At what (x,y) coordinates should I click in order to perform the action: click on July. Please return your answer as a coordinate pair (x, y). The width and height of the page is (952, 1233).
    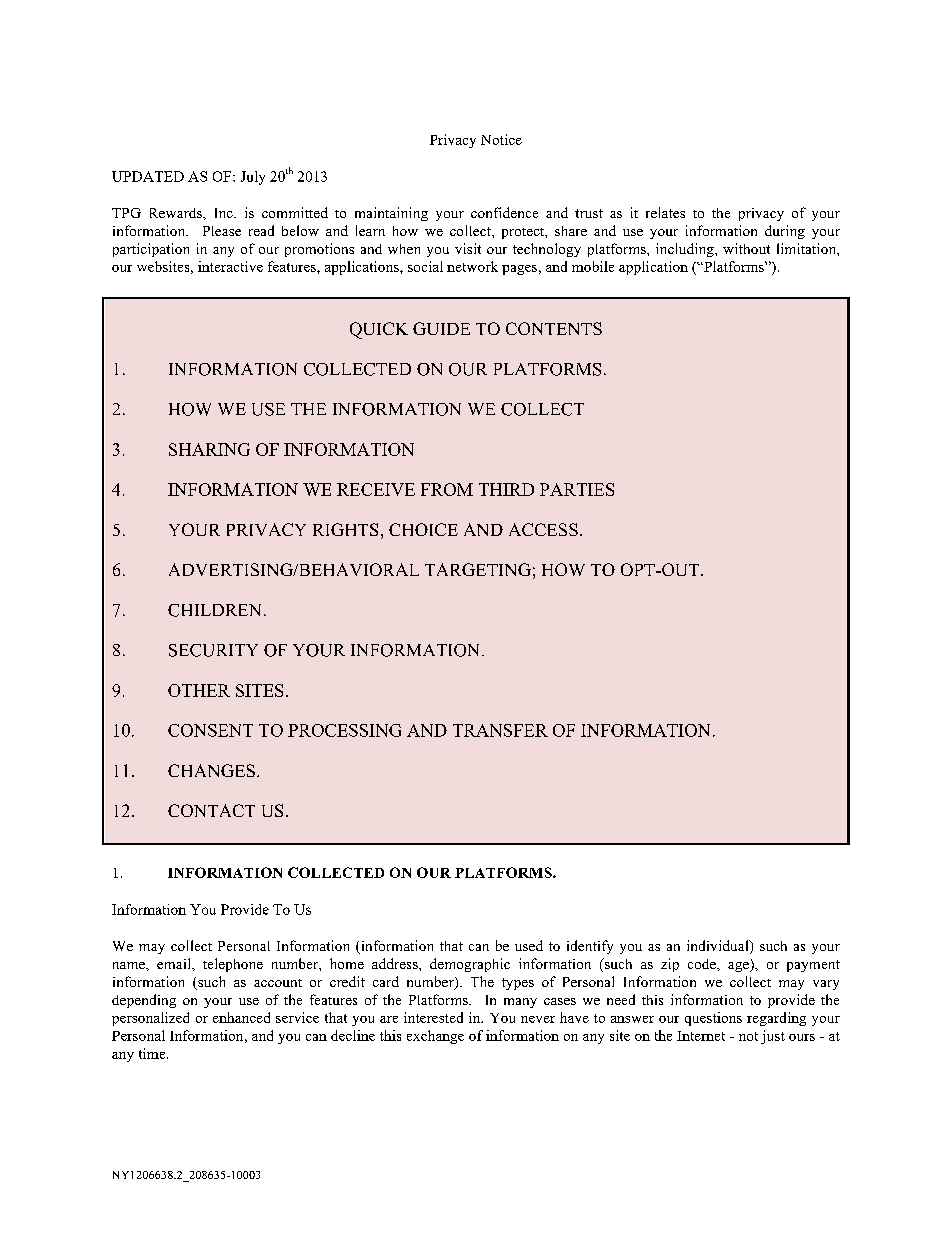
    Looking at the image, I should click on (253, 178).
